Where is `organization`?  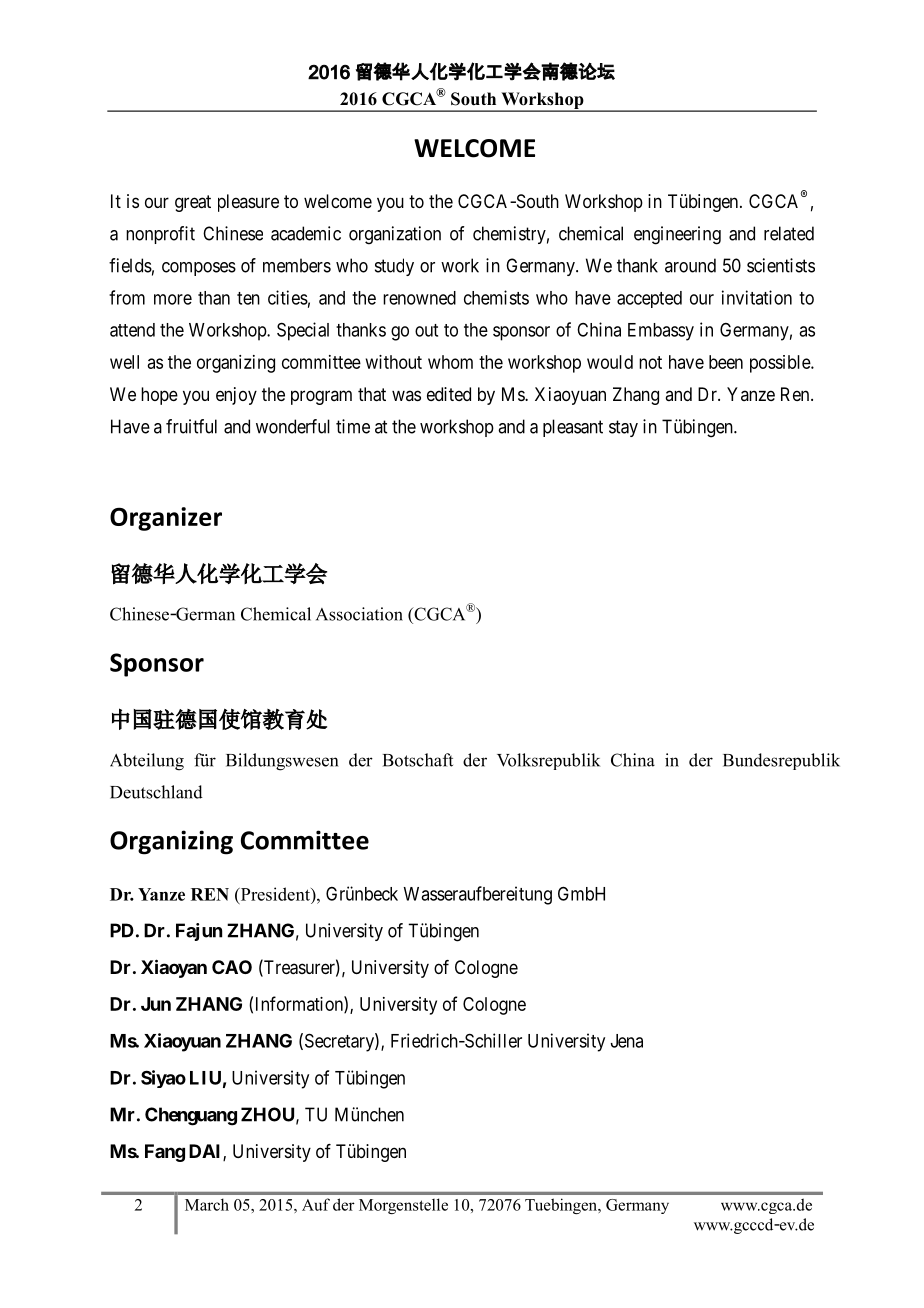 organization is located at coordinates (395, 235).
